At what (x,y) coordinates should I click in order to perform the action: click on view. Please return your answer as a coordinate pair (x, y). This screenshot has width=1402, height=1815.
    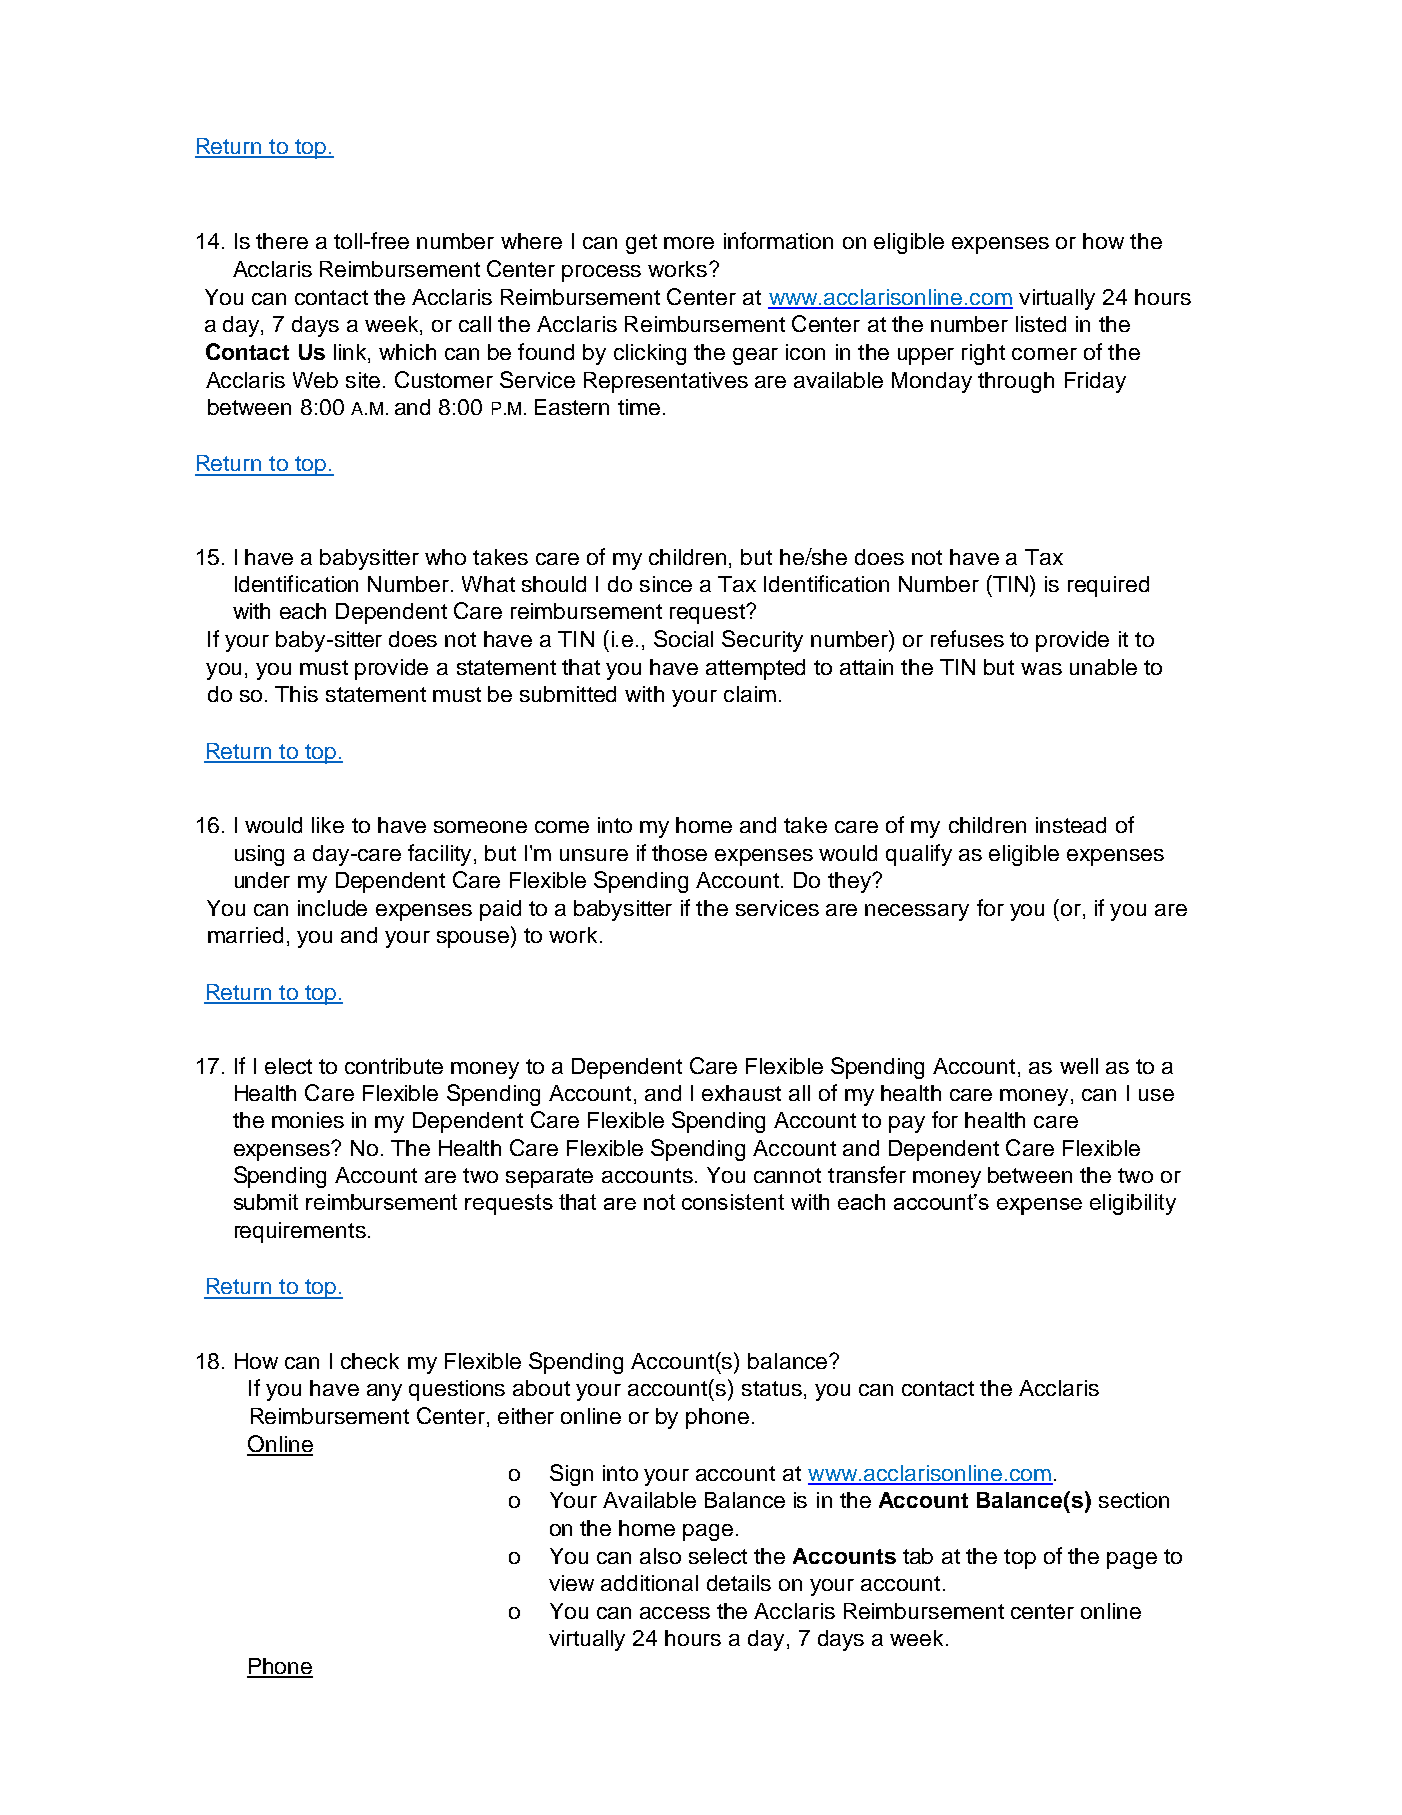
    Looking at the image, I should click on (571, 1583).
